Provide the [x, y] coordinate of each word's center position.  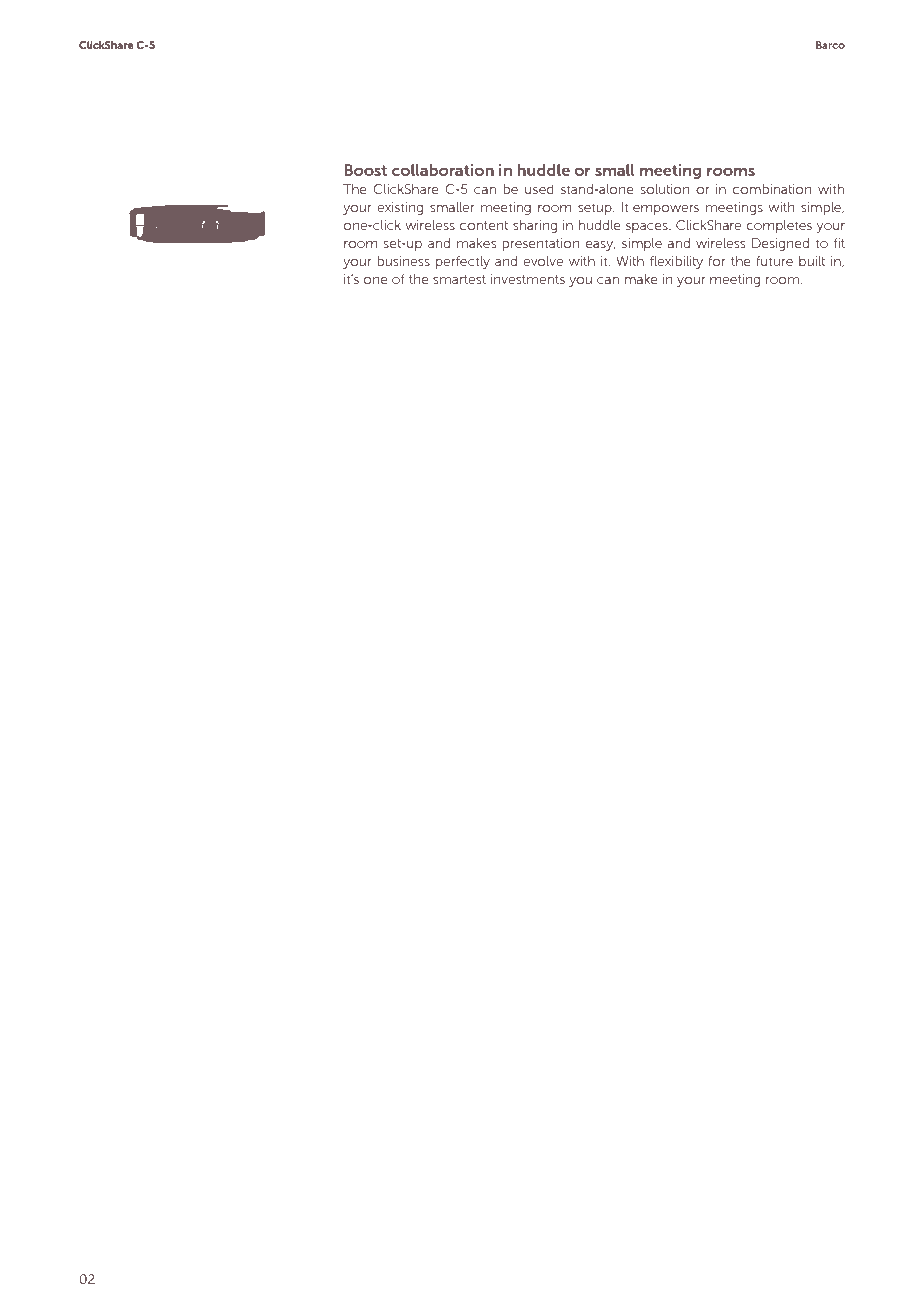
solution [665, 189]
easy [600, 246]
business [403, 261]
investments [528, 279]
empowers [666, 210]
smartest [459, 279]
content [484, 225]
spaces [648, 228]
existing [400, 208]
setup [596, 209]
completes [779, 226]
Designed [780, 244]
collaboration [443, 170]
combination [772, 189]
